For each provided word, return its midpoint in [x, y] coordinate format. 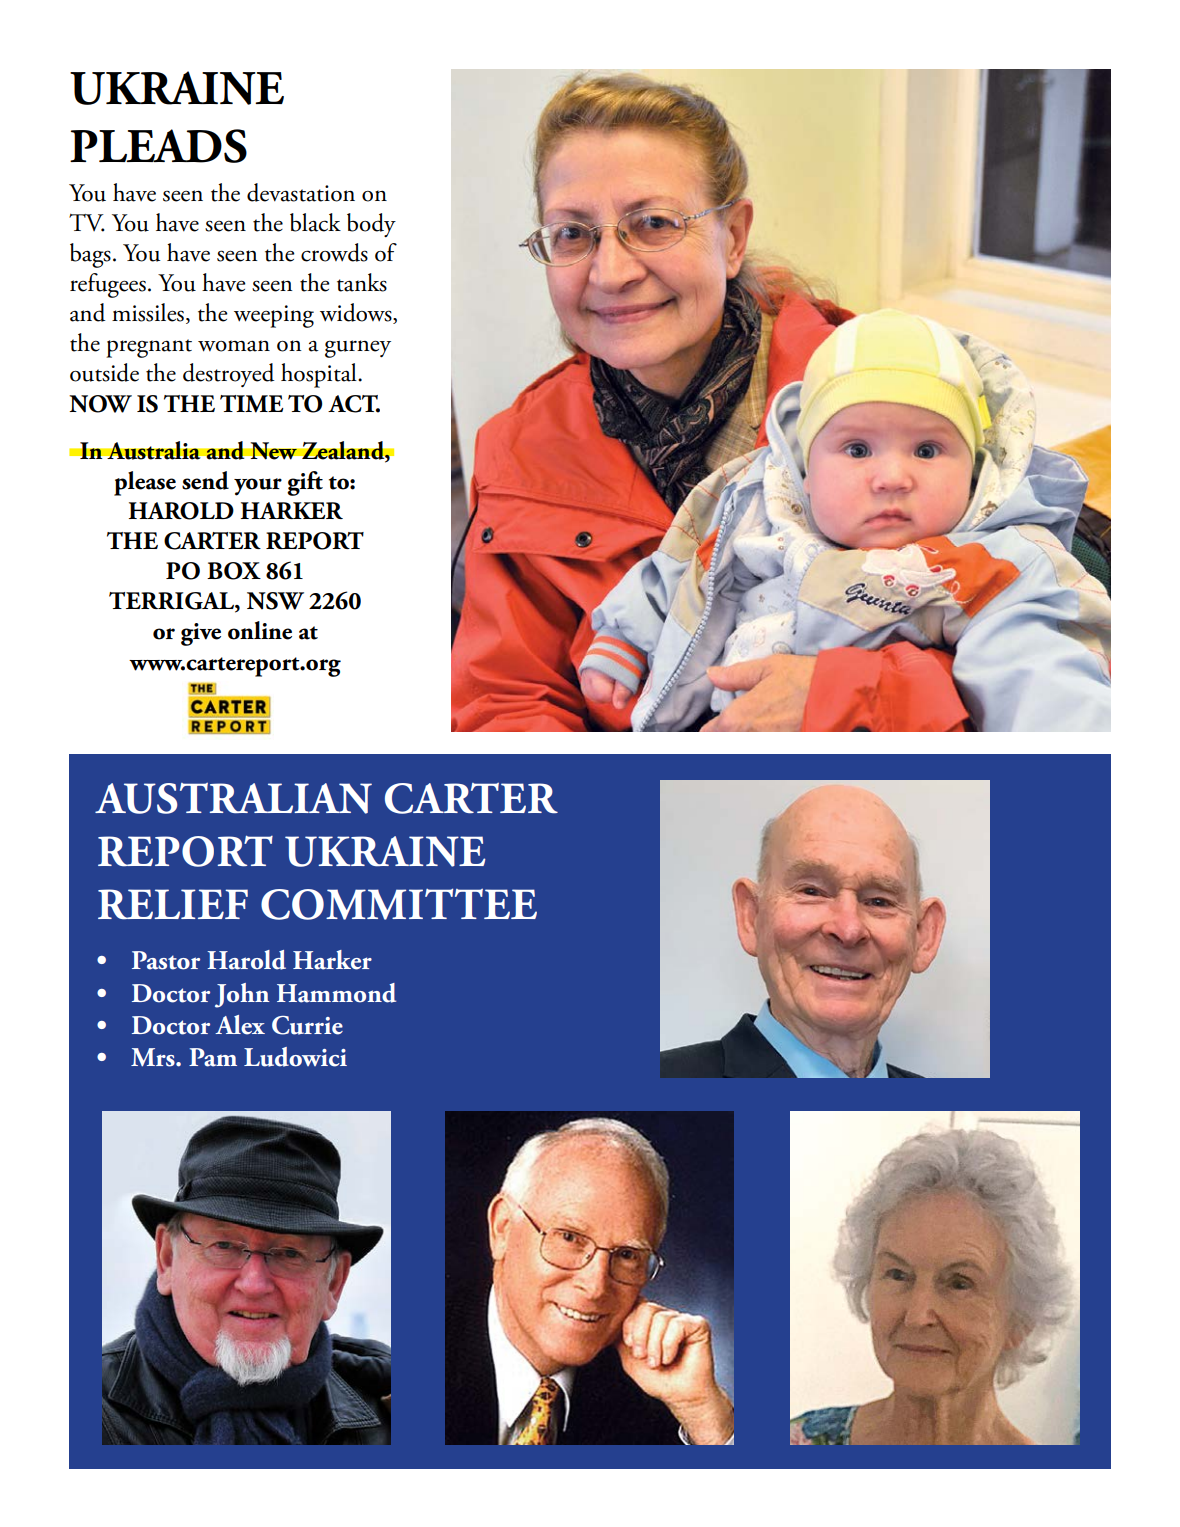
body [371, 225]
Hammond [336, 993]
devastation [301, 192]
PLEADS [158, 146]
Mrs [154, 1057]
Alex [240, 1025]
